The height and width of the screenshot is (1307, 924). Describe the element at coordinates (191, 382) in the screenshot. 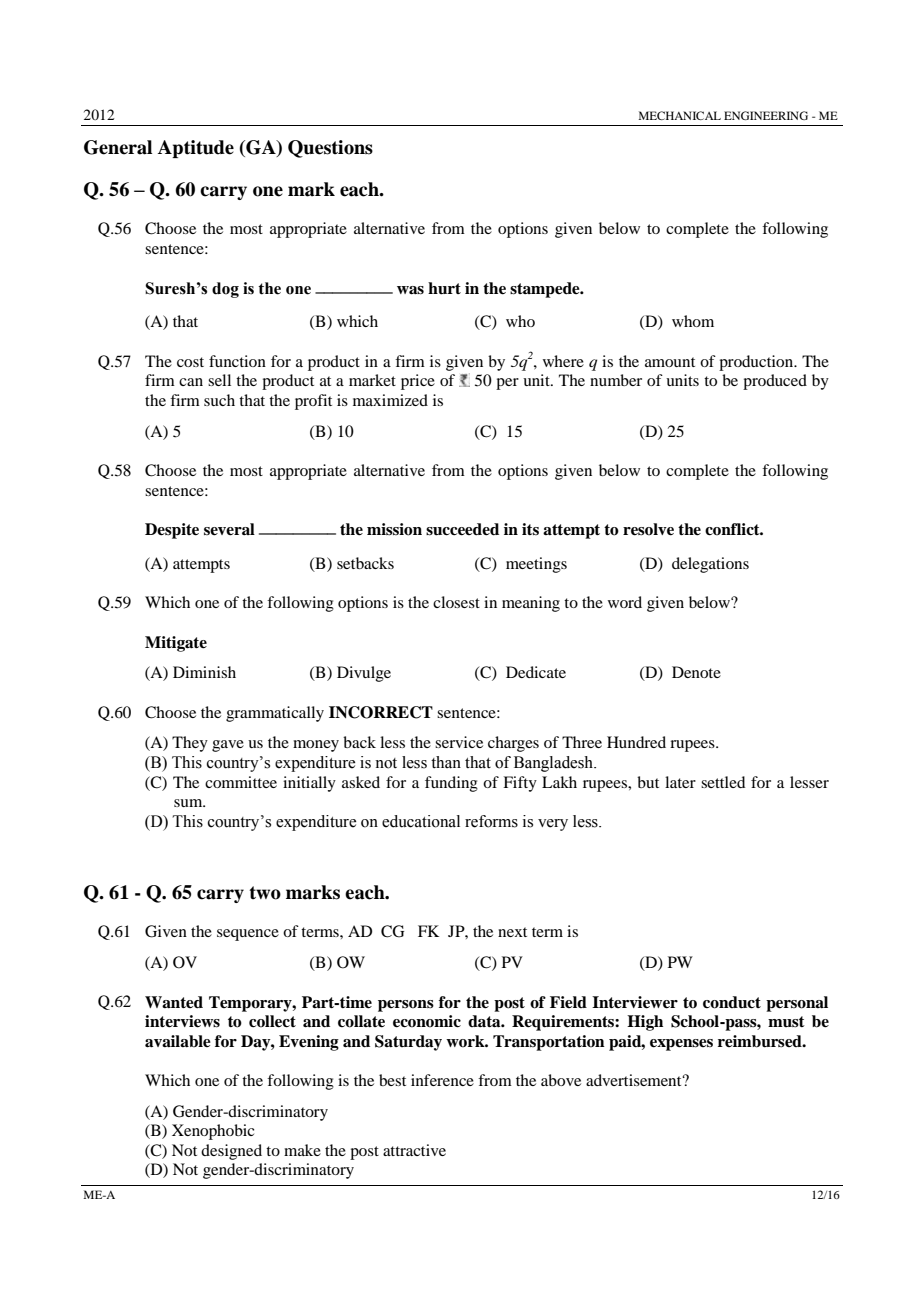

I see `can` at that location.
